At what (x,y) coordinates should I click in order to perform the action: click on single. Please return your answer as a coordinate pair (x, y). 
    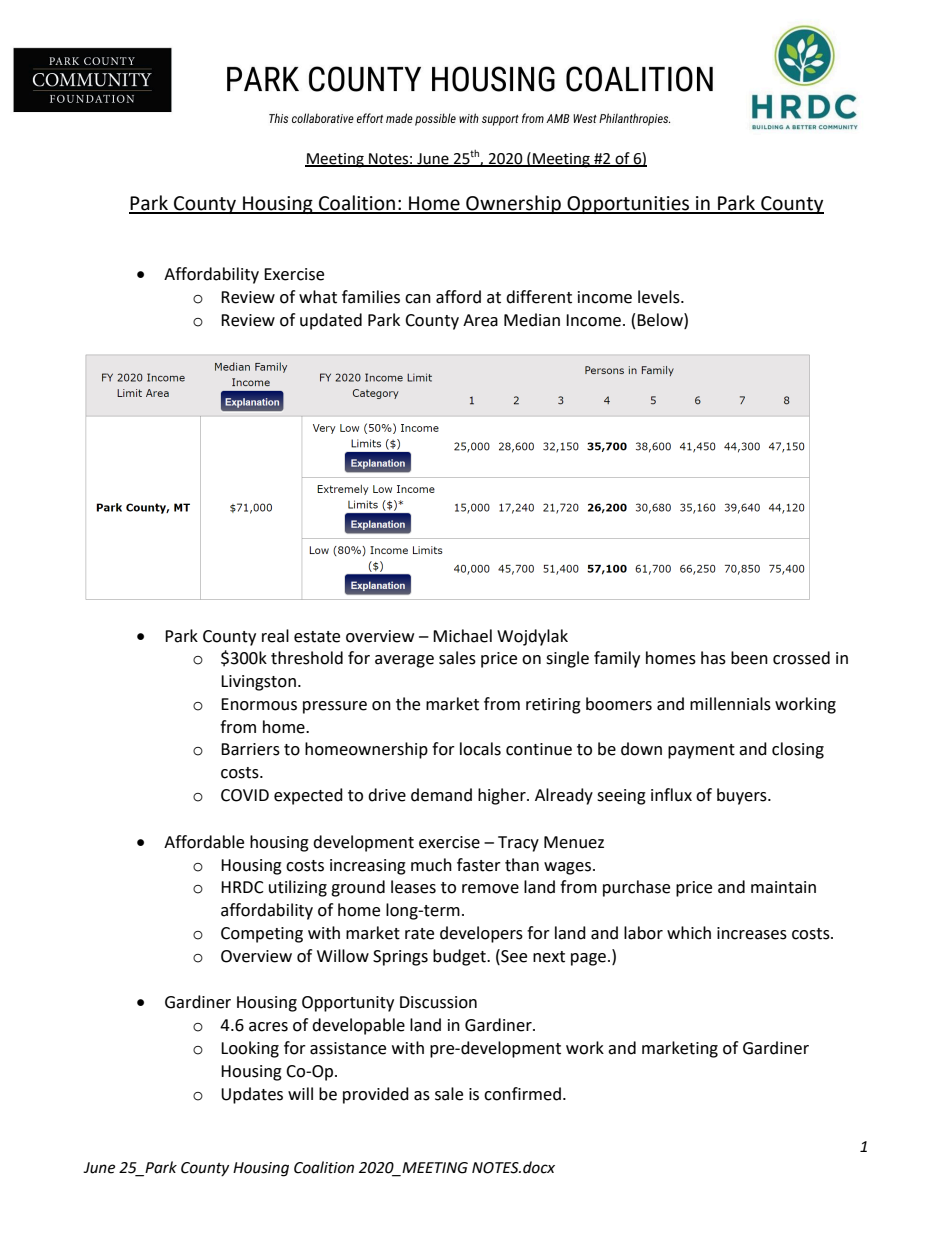
    Looking at the image, I should click on (567, 659).
